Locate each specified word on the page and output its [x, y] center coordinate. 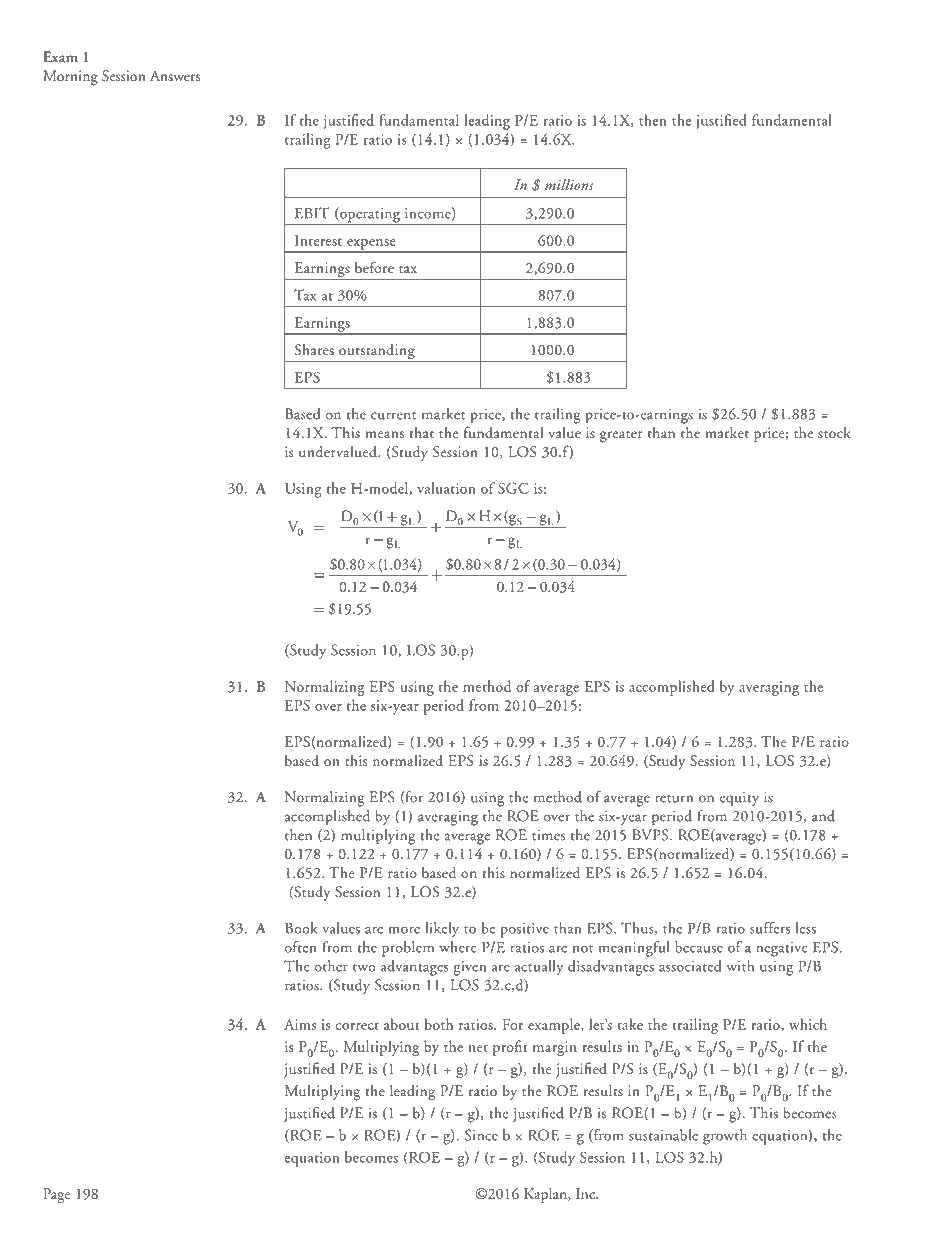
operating [370, 216]
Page [57, 1195]
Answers [175, 76]
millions [569, 184]
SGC [513, 488]
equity [739, 799]
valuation [446, 488]
